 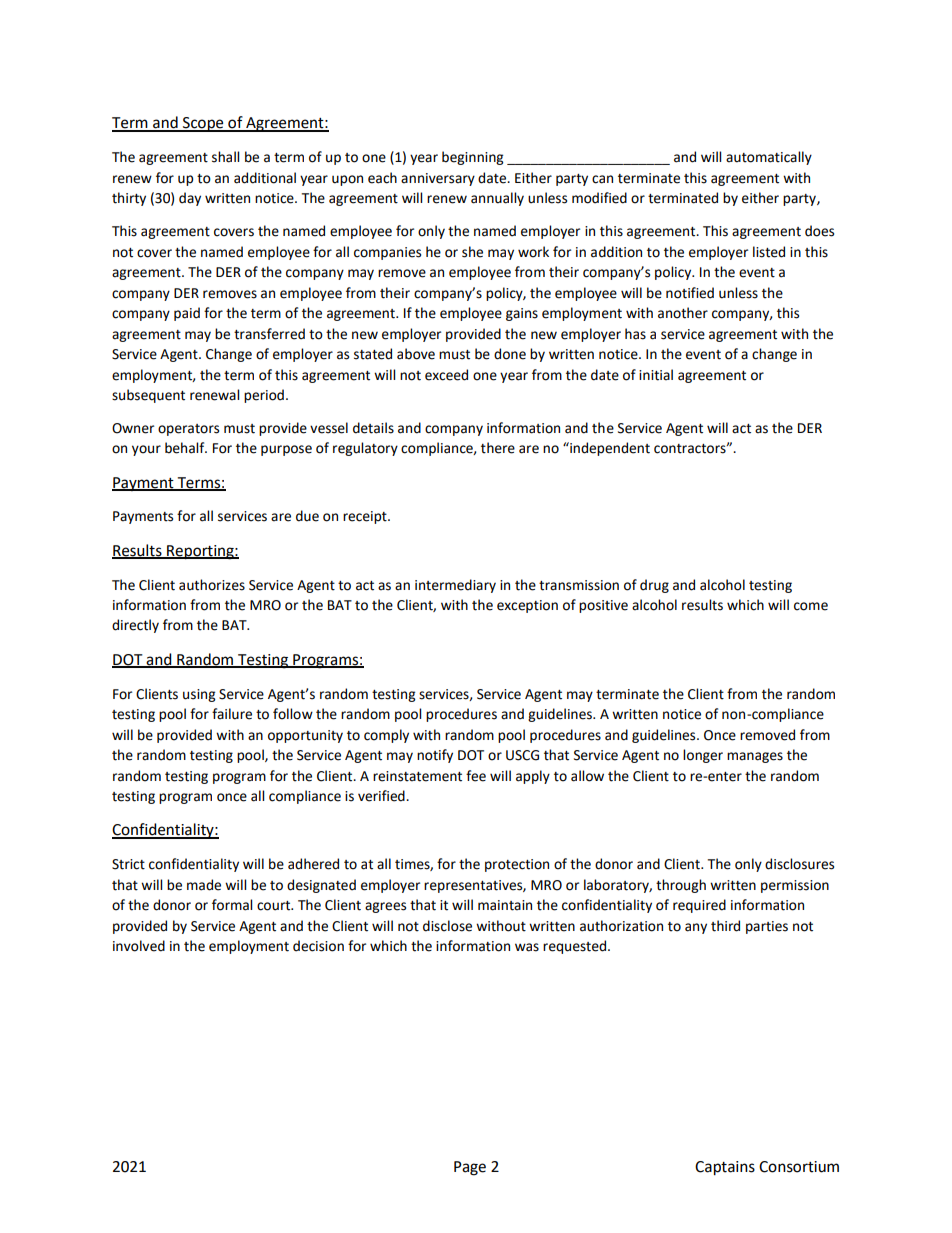 What do you see at coordinates (811, 606) in the document?
I see `come` at bounding box center [811, 606].
